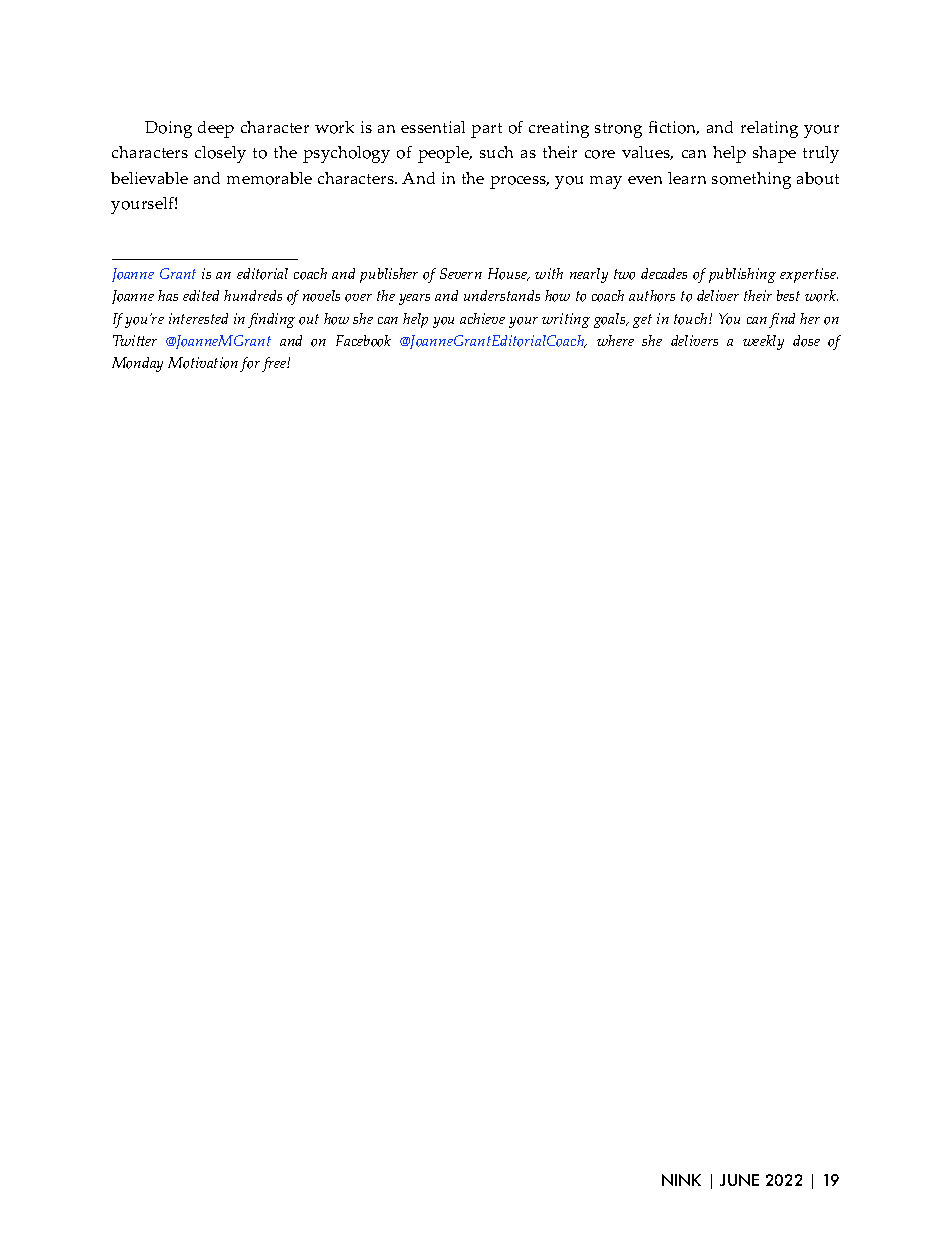 The height and width of the screenshot is (1233, 952). Describe the element at coordinates (363, 341) in the screenshot. I see `Facebook` at that location.
